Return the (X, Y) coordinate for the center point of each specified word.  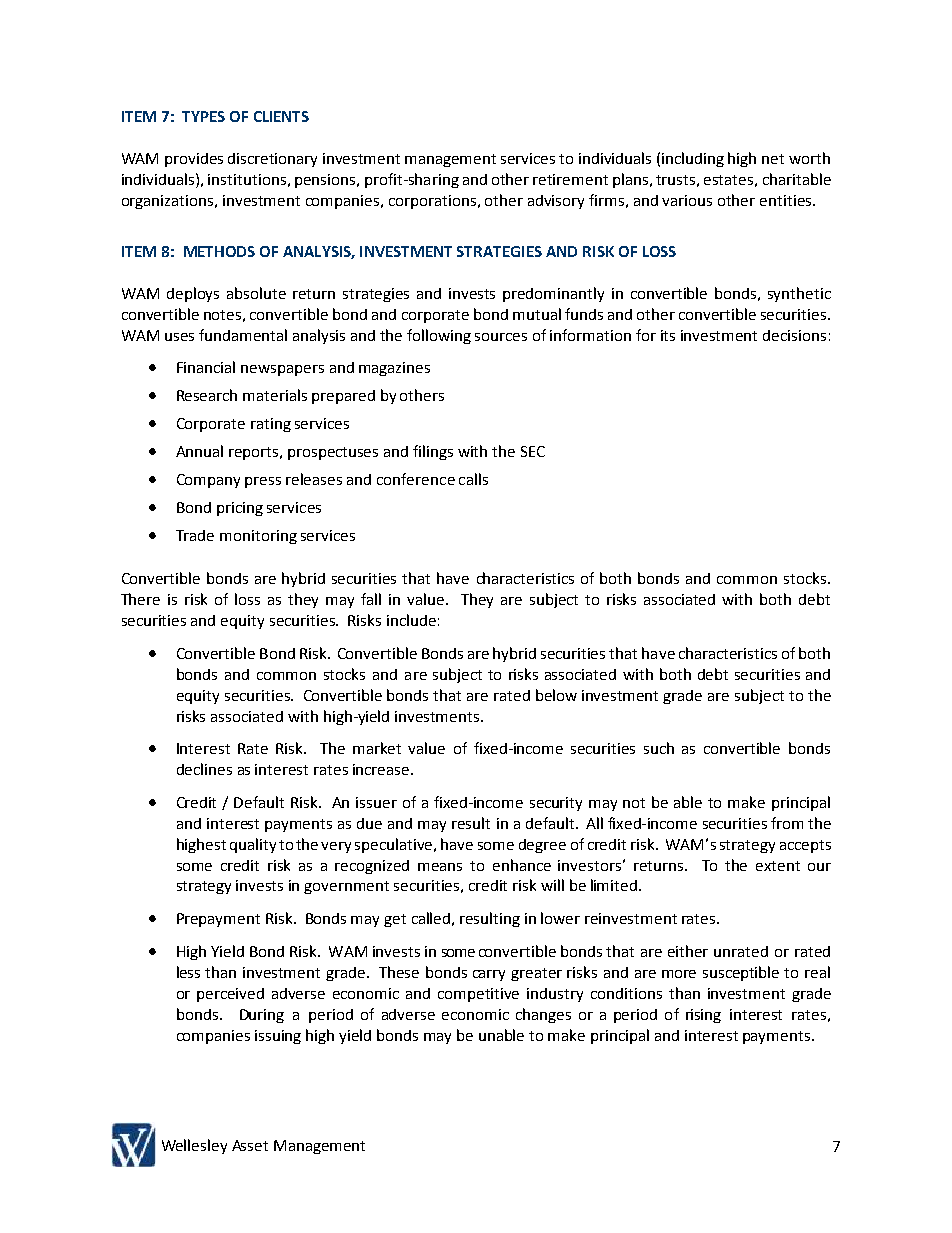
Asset (250, 1145)
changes (543, 1015)
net (773, 159)
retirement (570, 179)
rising (703, 1016)
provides (194, 160)
